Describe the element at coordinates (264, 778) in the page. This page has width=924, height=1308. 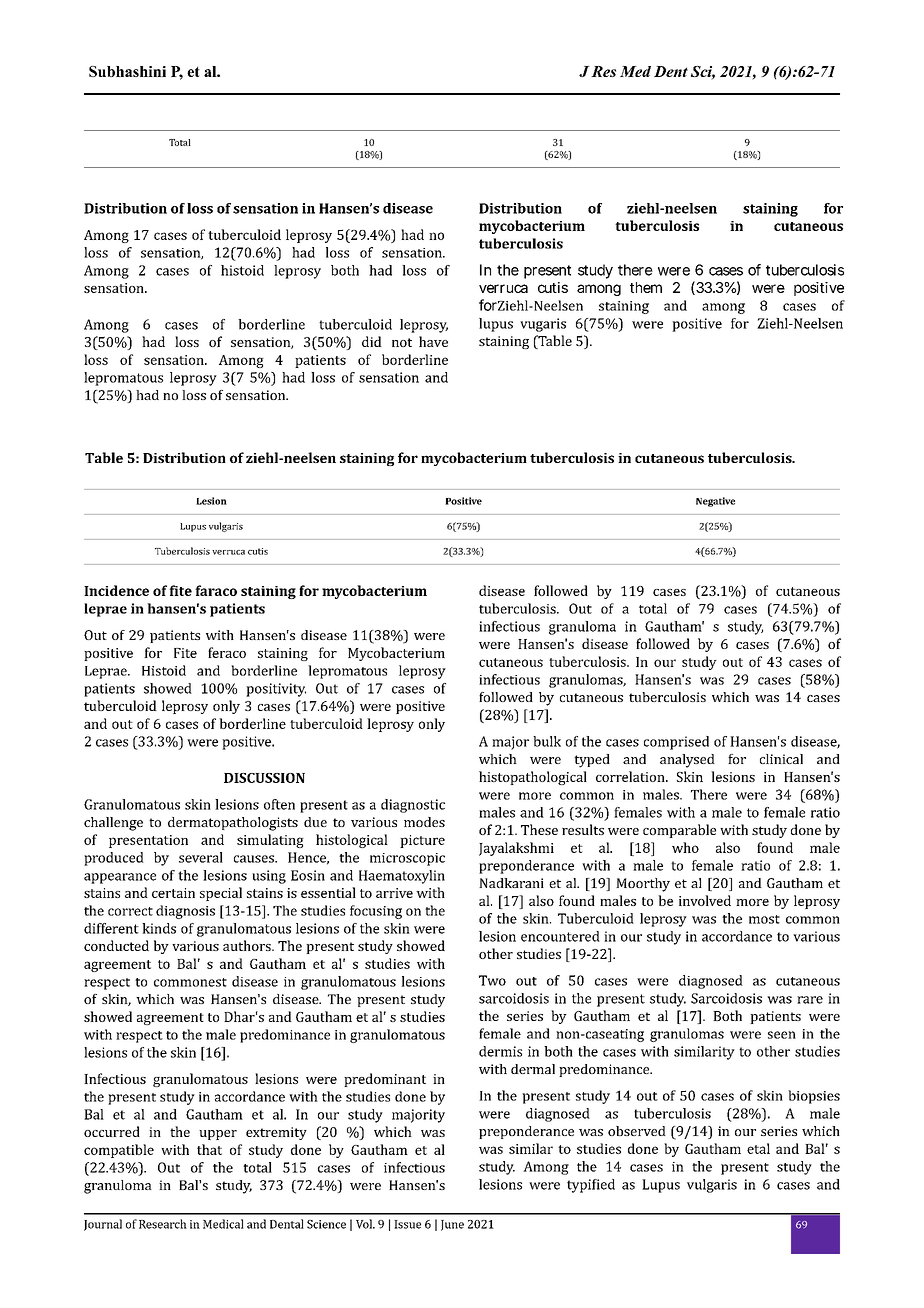
I see `DISCUSSION` at that location.
